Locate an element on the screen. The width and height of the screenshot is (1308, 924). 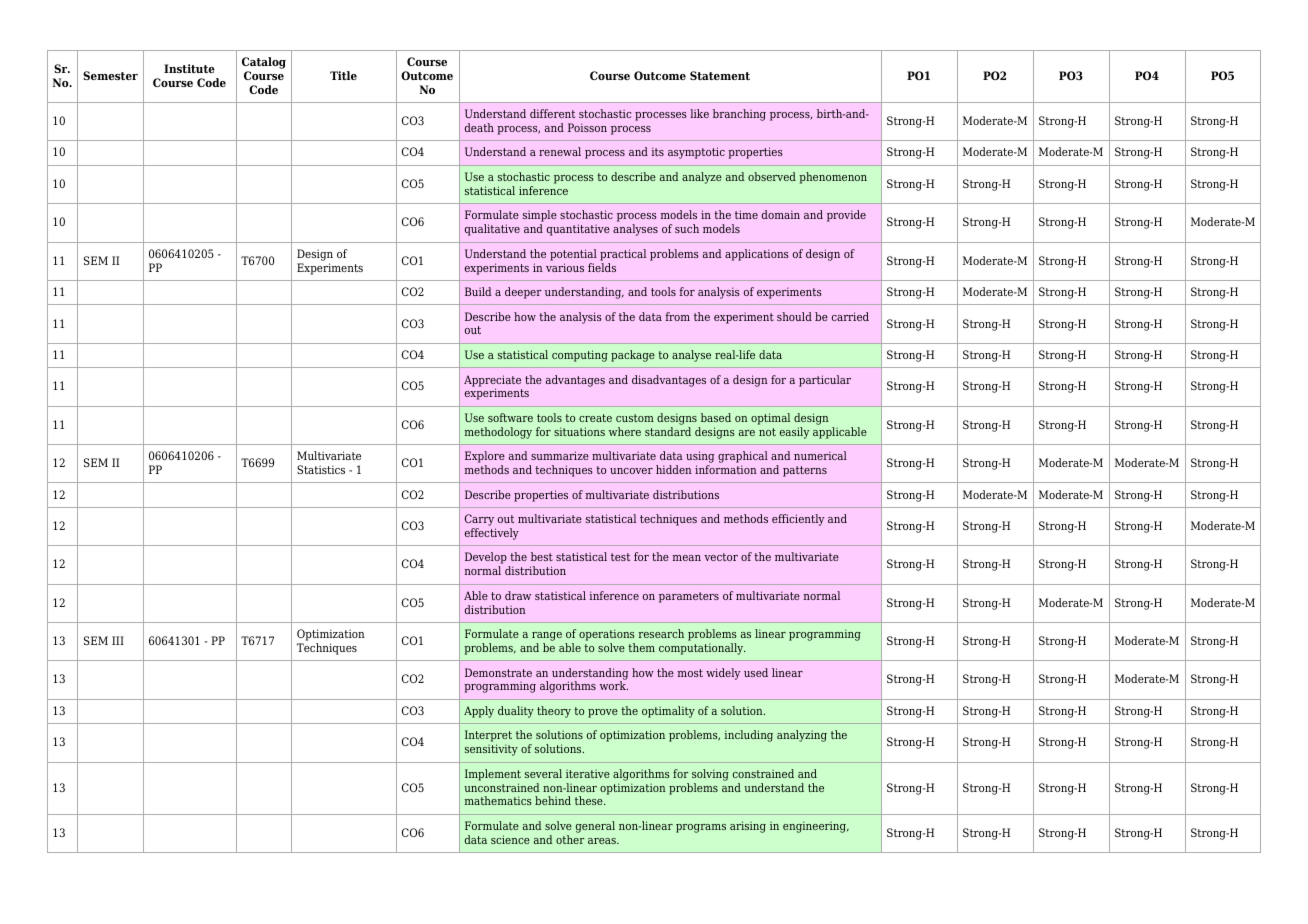
range is located at coordinates (547, 638).
